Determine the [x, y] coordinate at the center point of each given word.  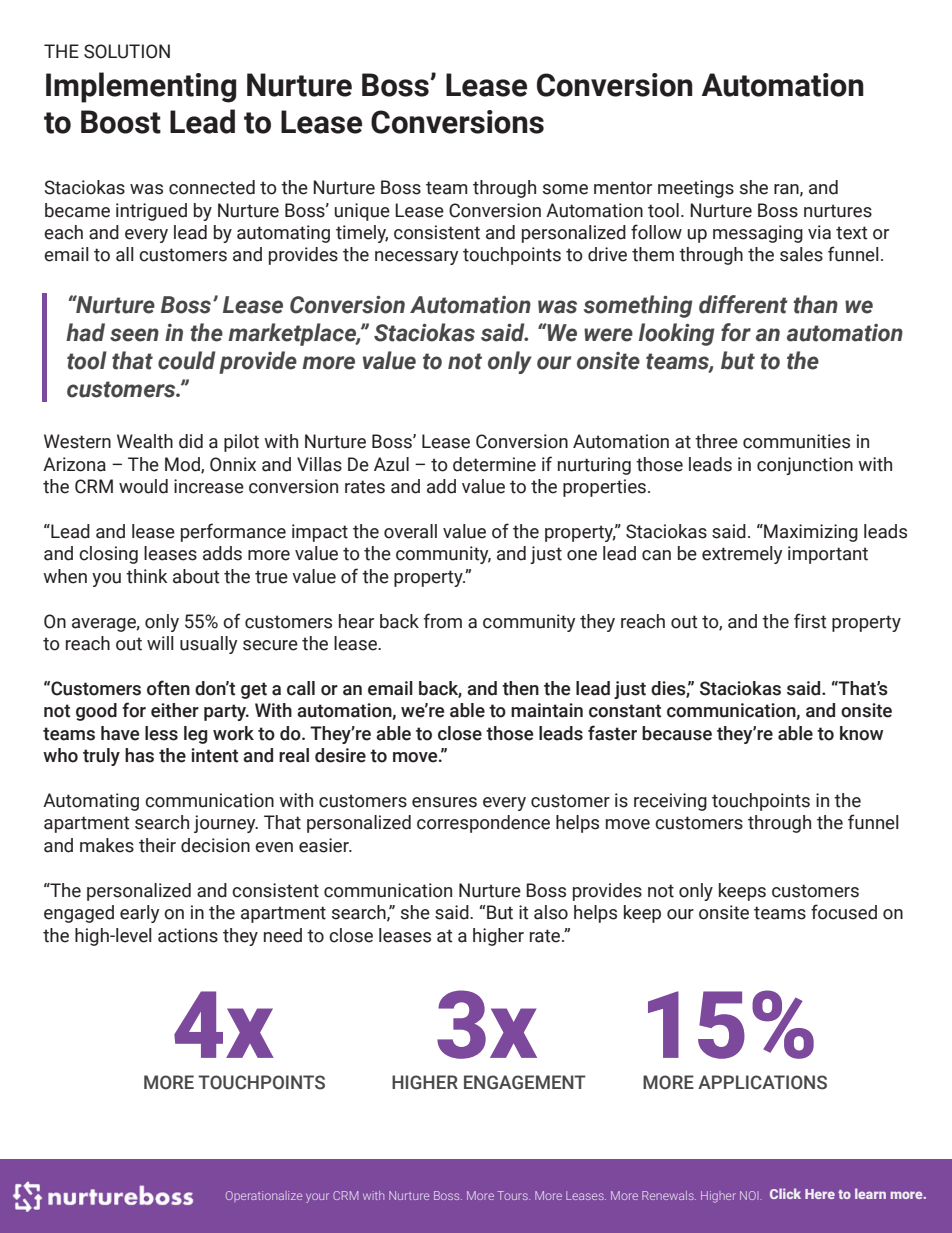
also [551, 912]
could [187, 360]
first [810, 621]
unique [362, 212]
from [443, 621]
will [160, 643]
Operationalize [264, 1196]
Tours [513, 1195]
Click [785, 1193]
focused [844, 912]
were [608, 335]
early [139, 914]
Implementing [141, 87]
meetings [696, 189]
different [743, 304]
